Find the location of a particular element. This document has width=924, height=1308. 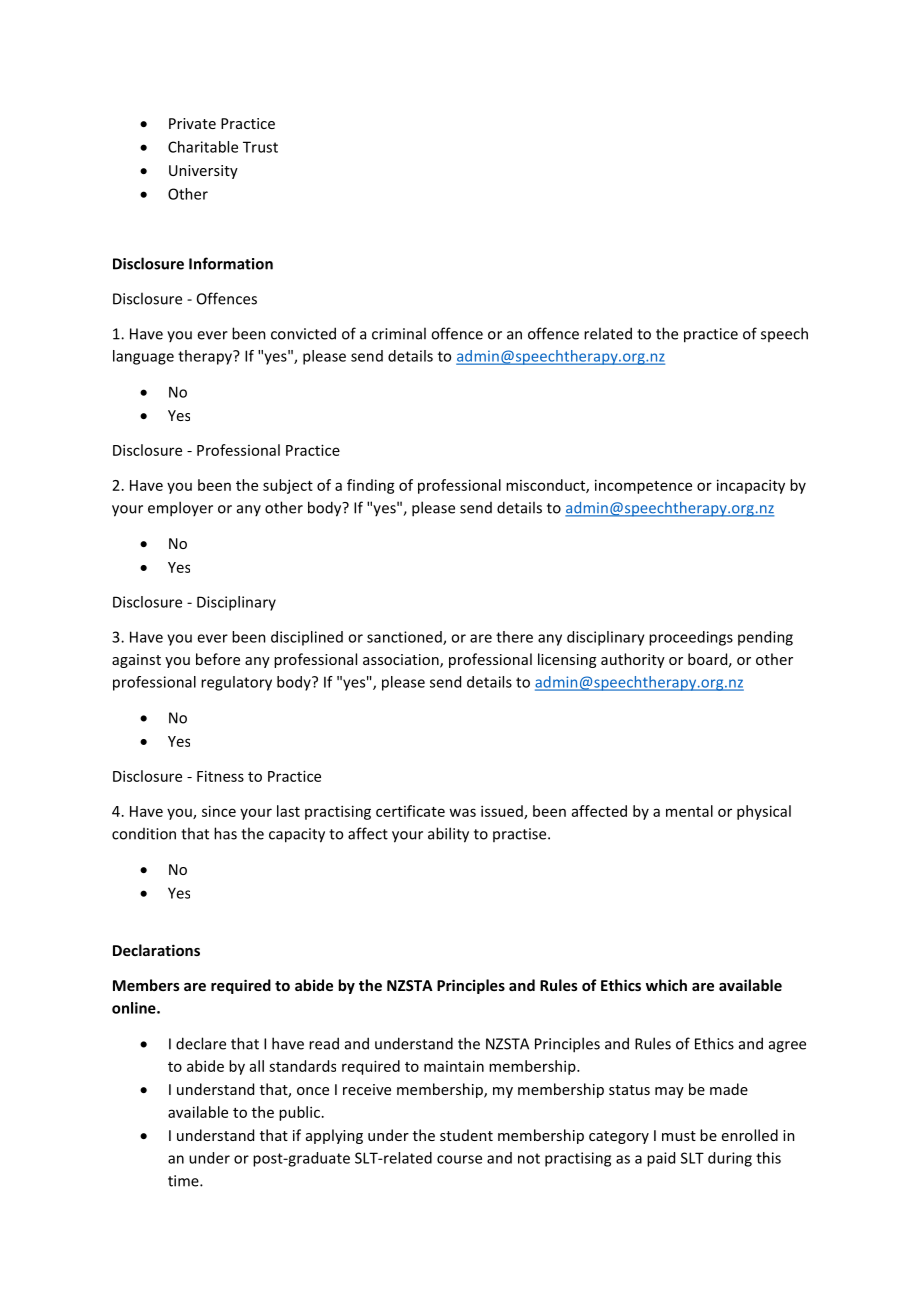

Charitable is located at coordinates (203, 147).
